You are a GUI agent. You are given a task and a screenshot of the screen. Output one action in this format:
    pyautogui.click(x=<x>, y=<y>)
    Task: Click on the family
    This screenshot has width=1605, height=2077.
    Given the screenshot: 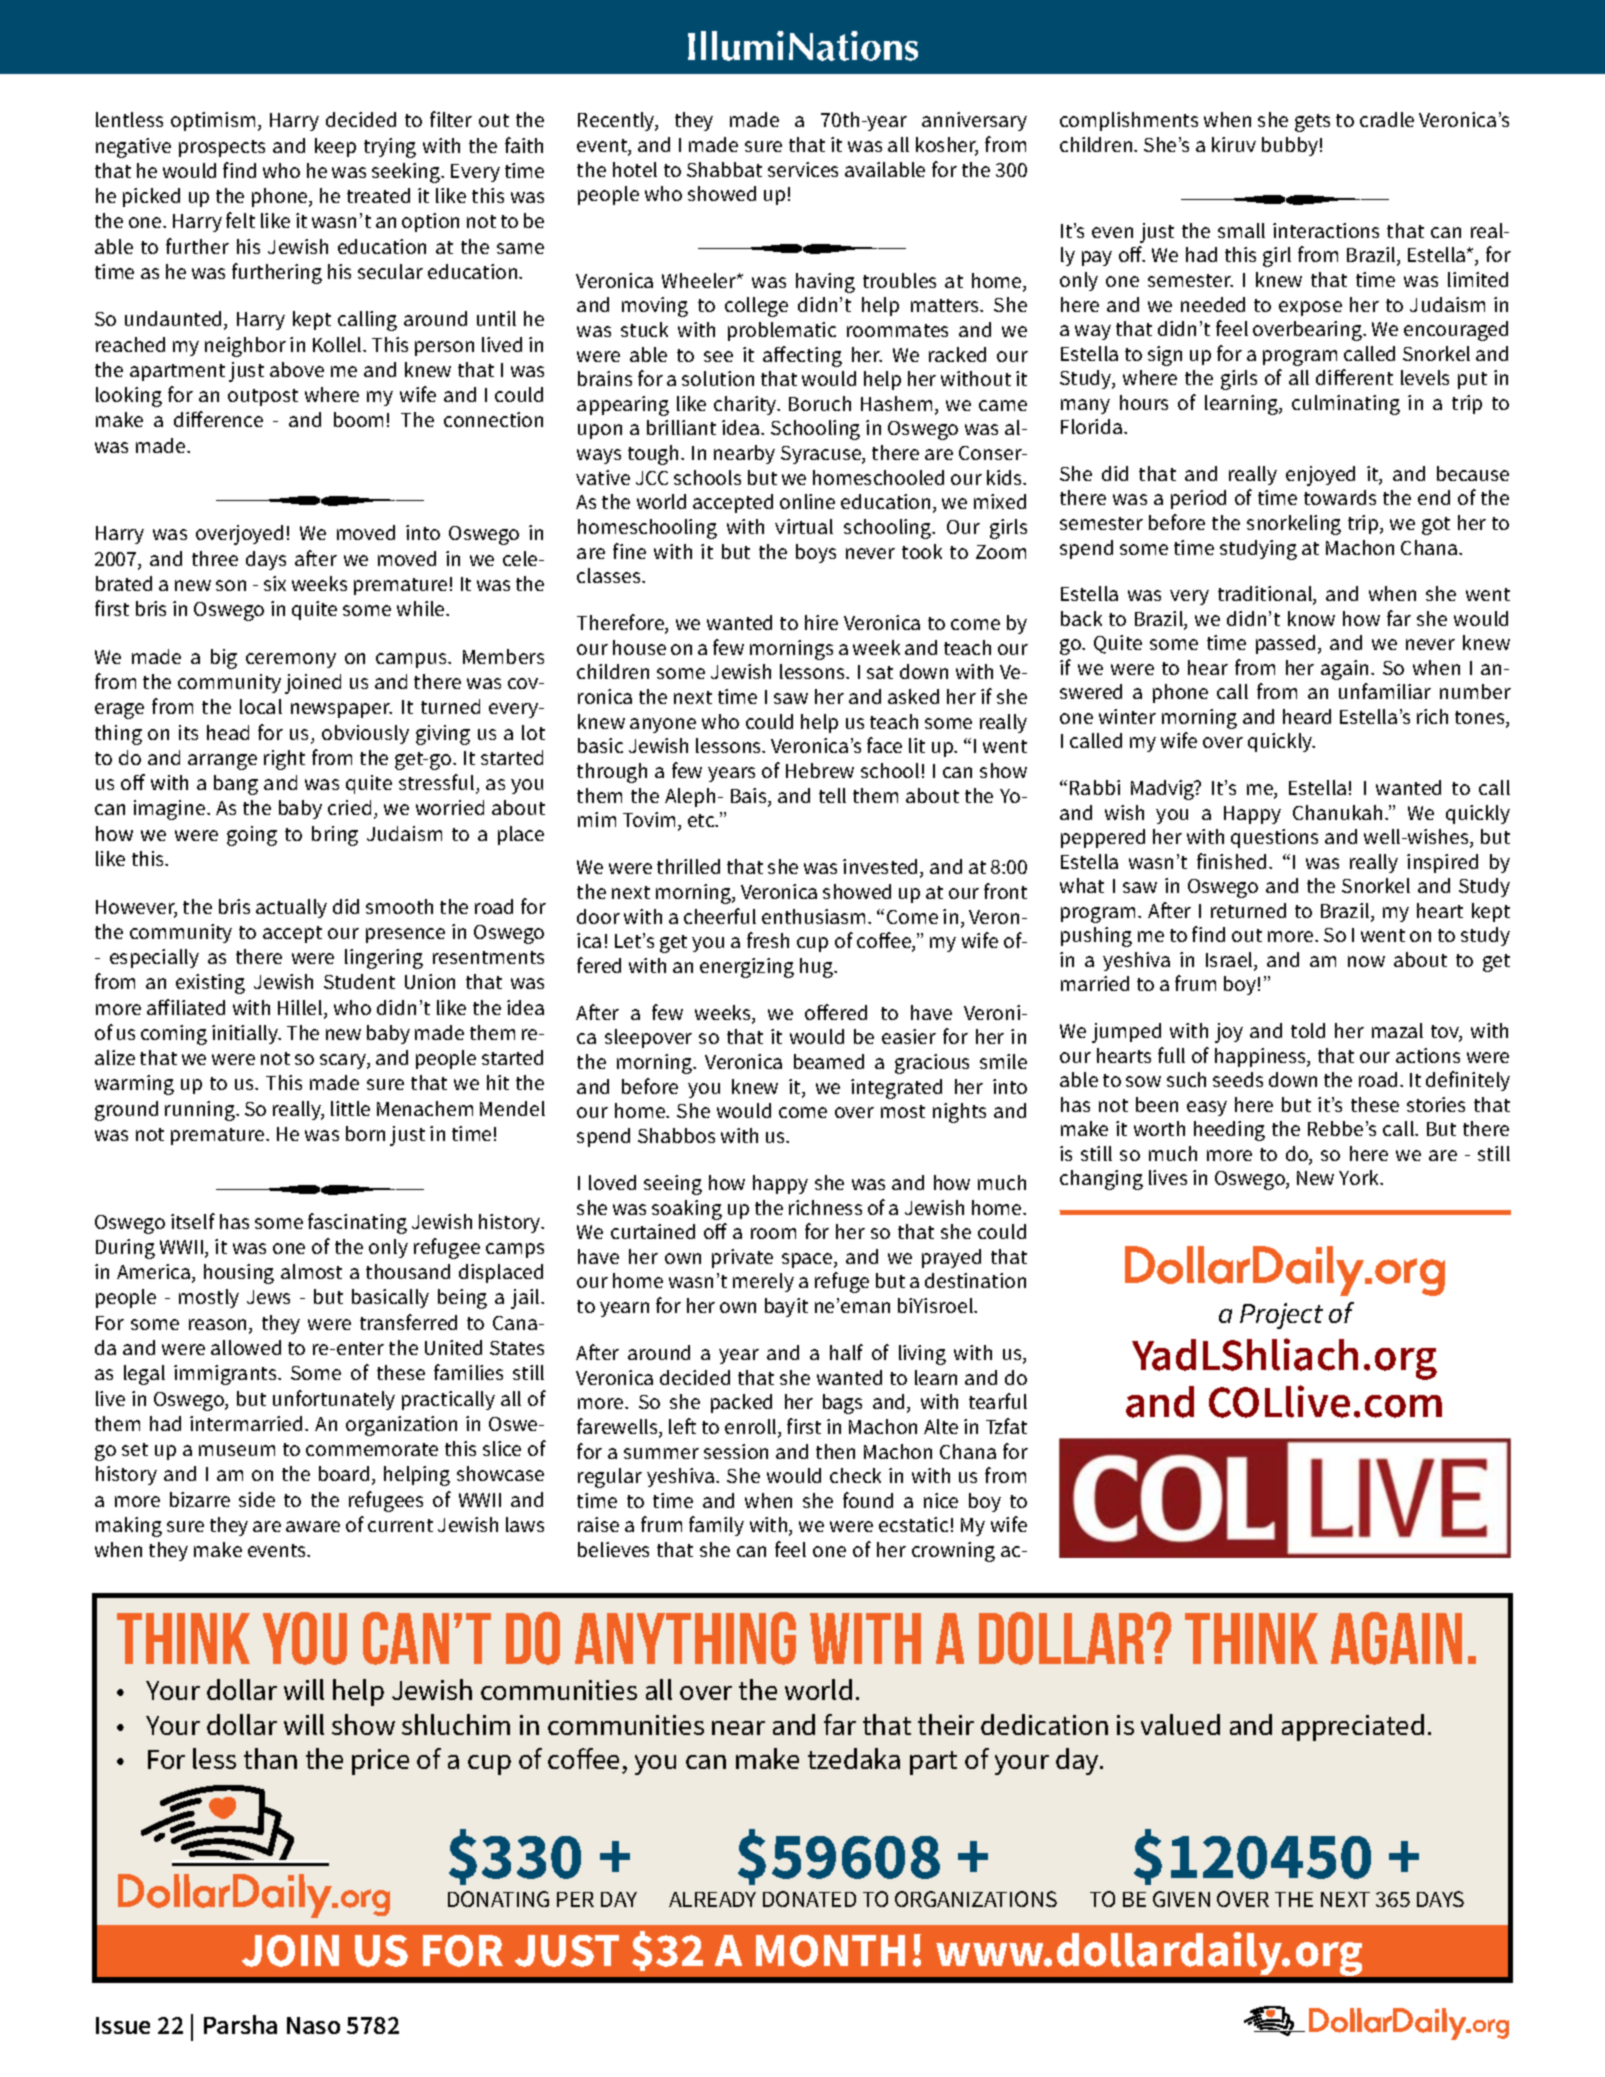 What is the action you would take?
    pyautogui.click(x=716, y=1526)
